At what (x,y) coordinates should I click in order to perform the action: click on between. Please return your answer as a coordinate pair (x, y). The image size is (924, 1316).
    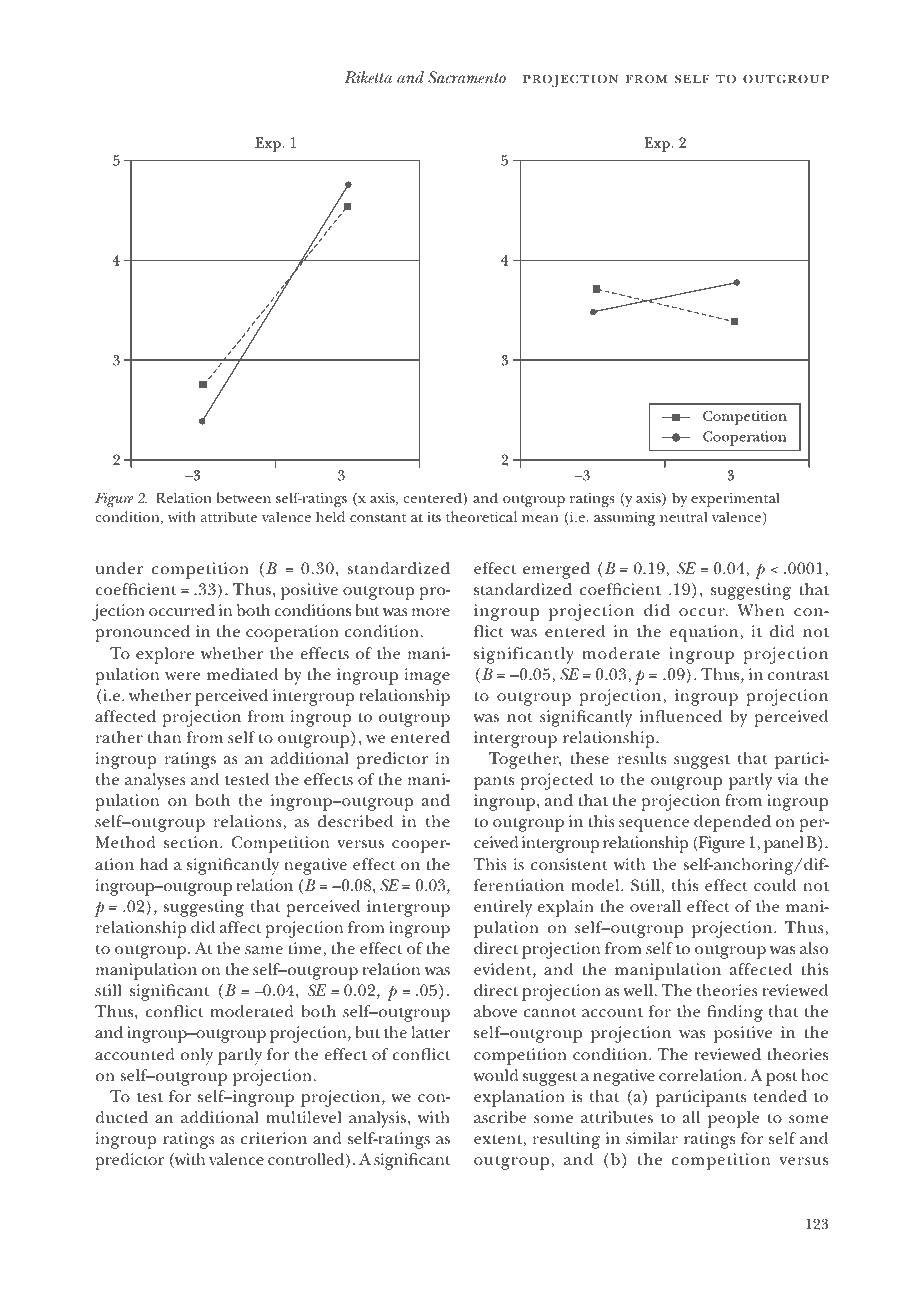
    Looking at the image, I should click on (244, 497).
